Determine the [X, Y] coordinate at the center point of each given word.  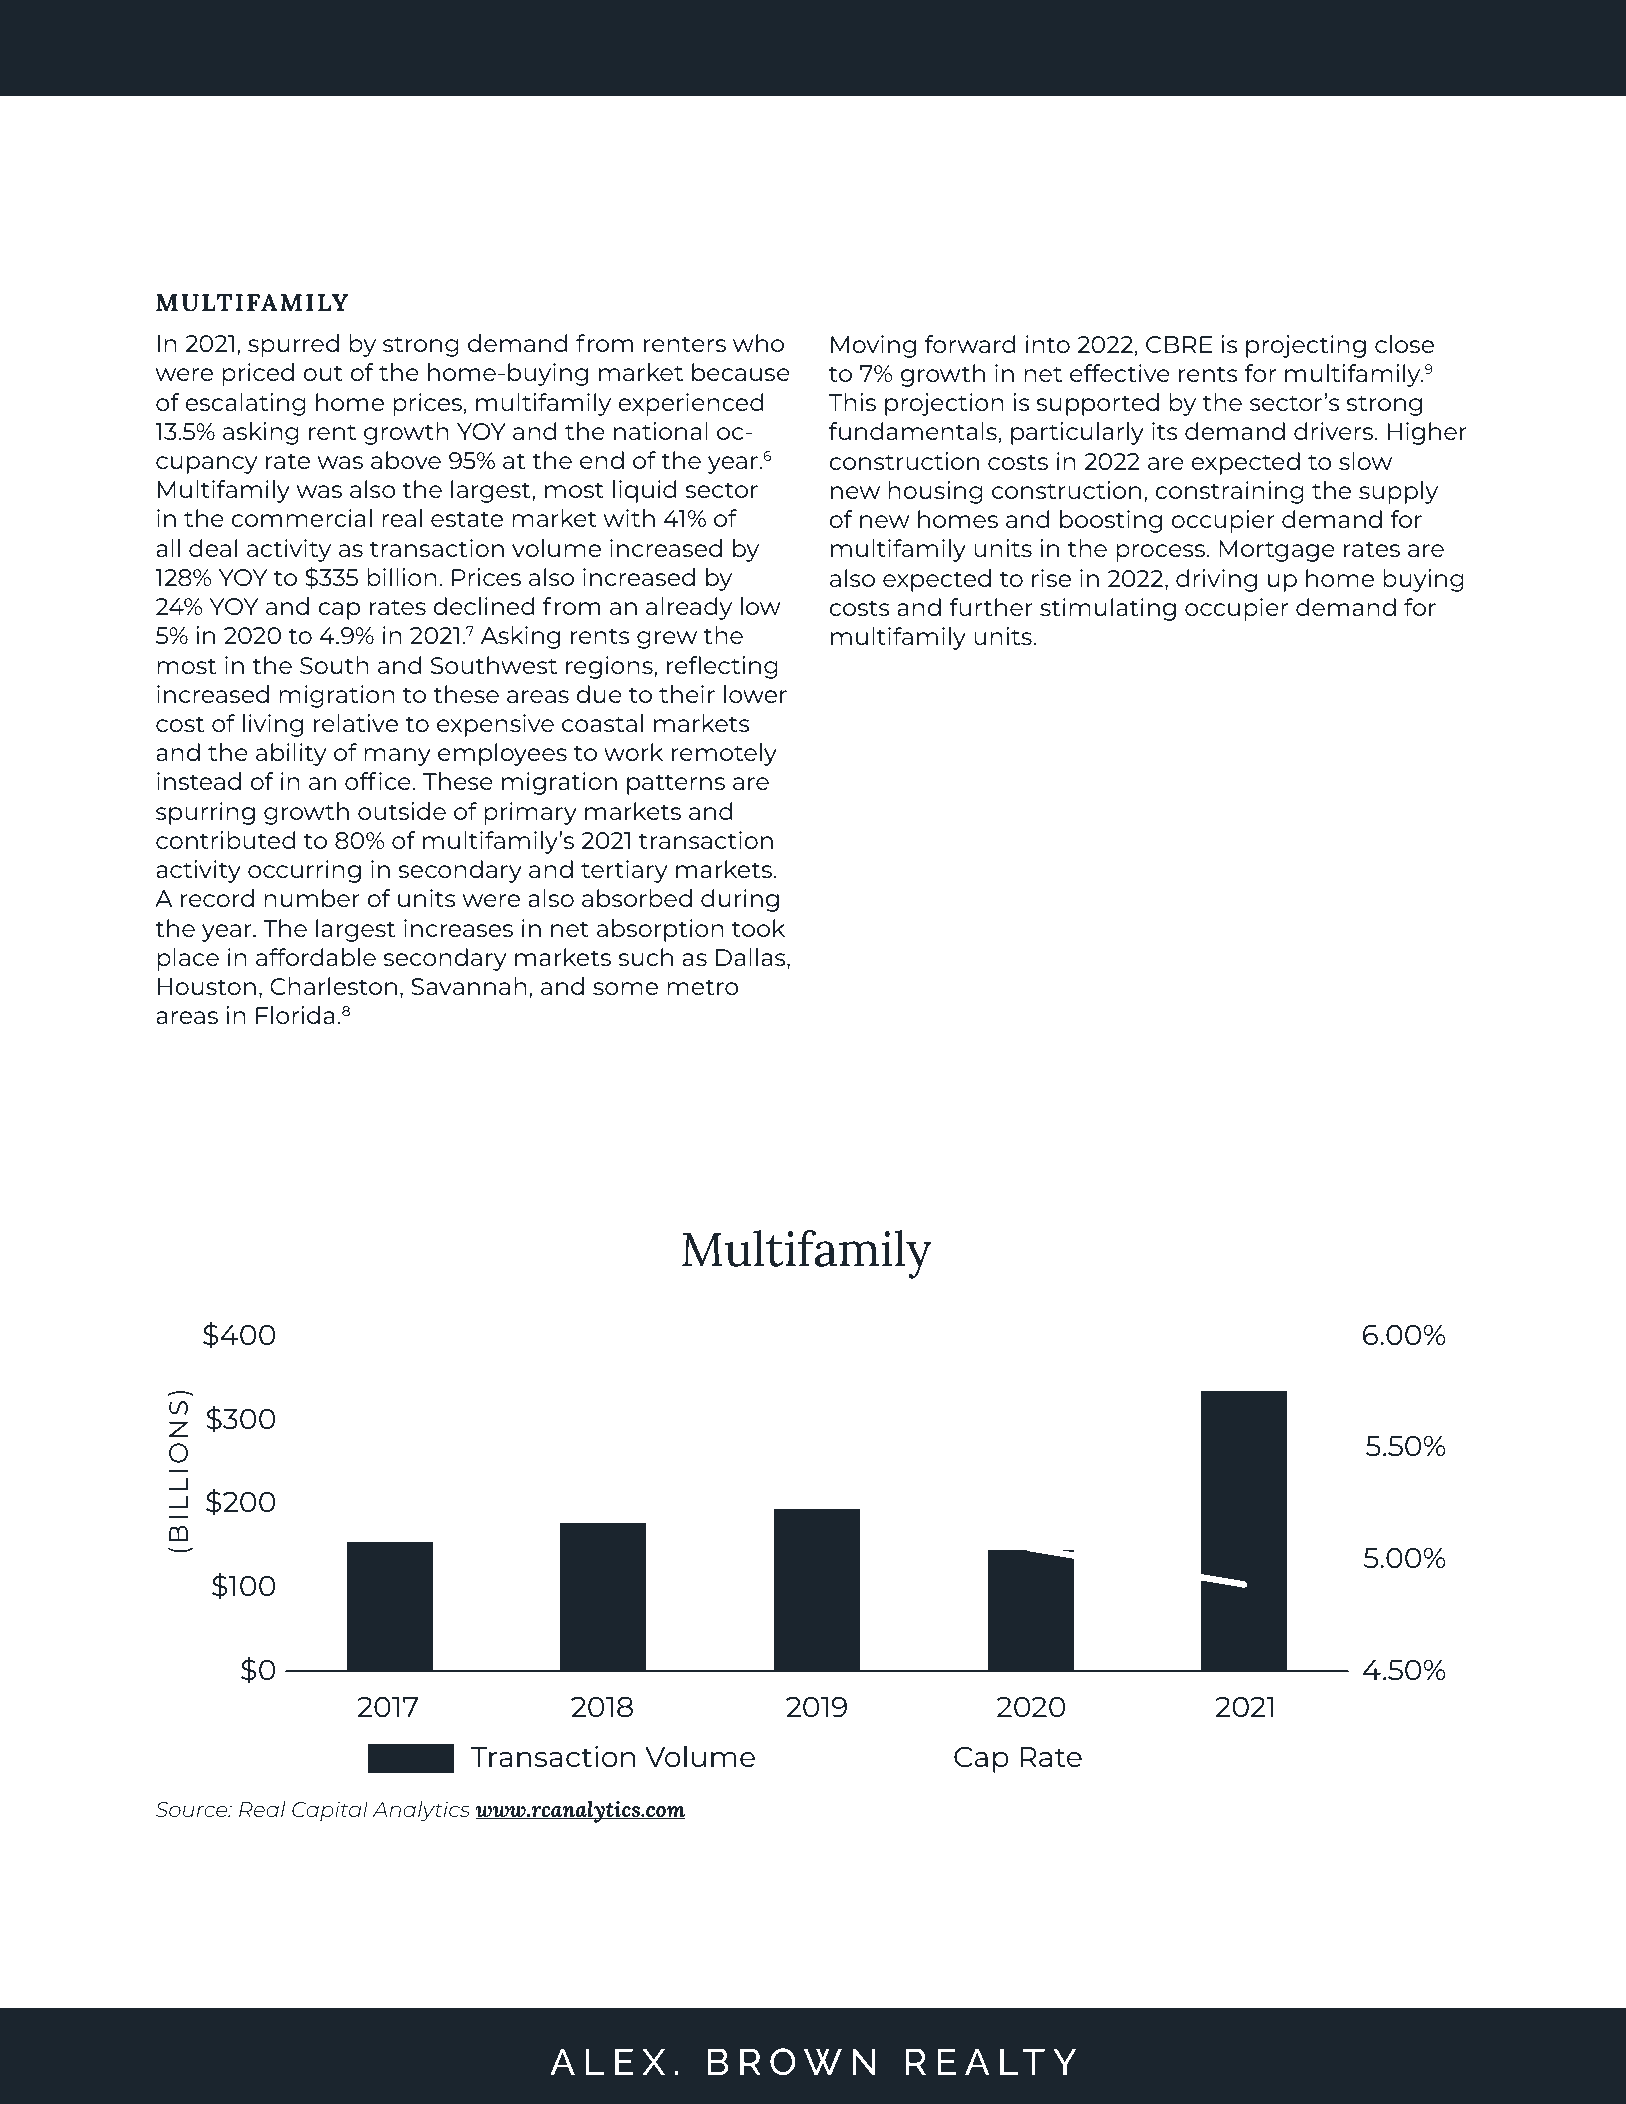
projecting [1306, 346]
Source [193, 1809]
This [852, 402]
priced [258, 374]
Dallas [752, 958]
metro [703, 987]
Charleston [333, 986]
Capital [330, 1811]
